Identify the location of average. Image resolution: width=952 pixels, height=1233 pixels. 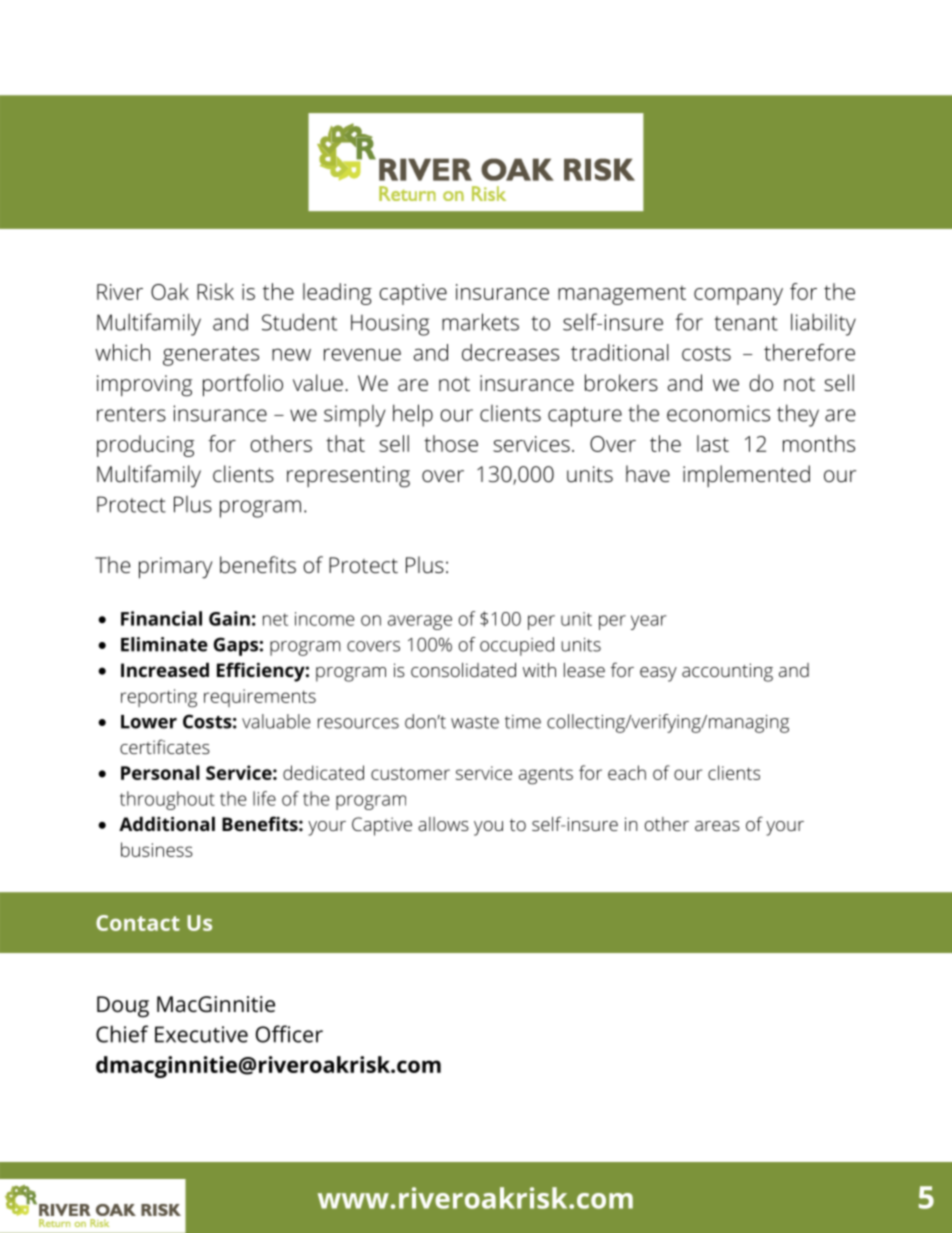
(420, 622).
